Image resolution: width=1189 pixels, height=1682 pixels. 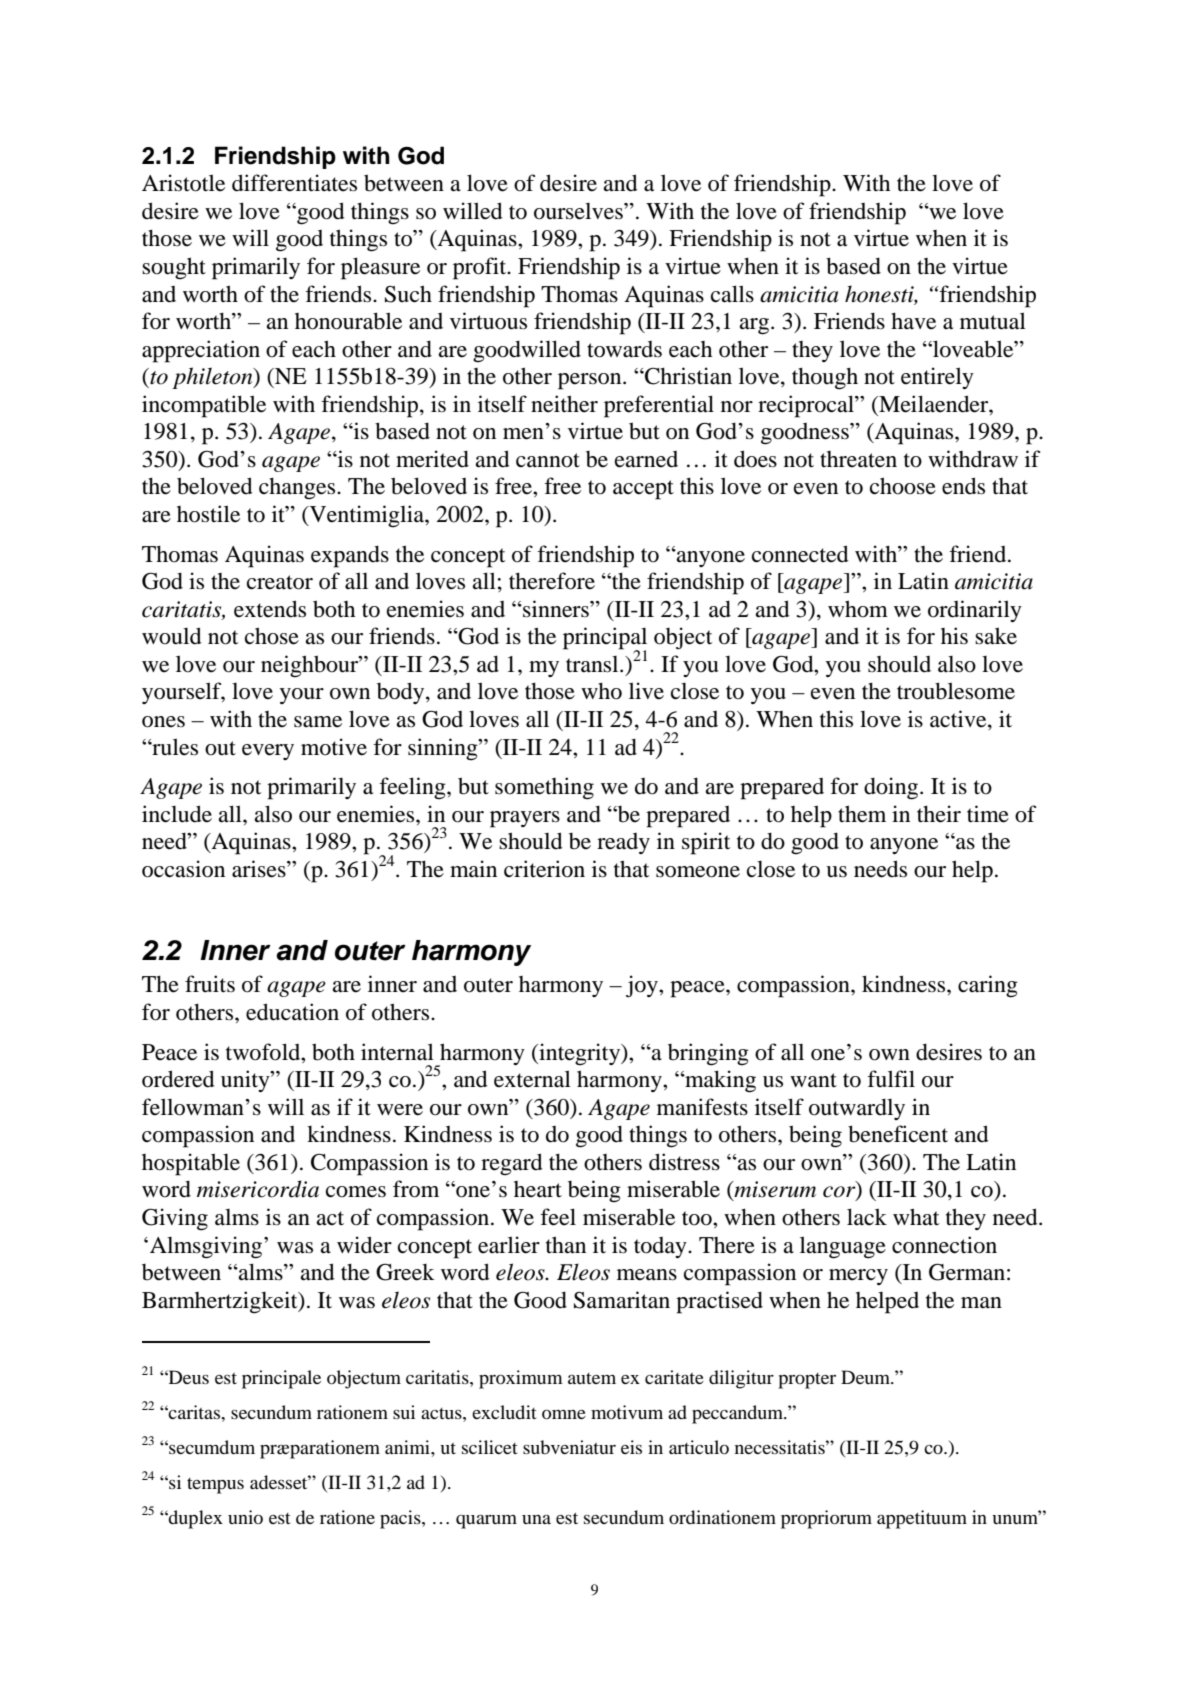 I want to click on ourselves, so click(x=579, y=211).
